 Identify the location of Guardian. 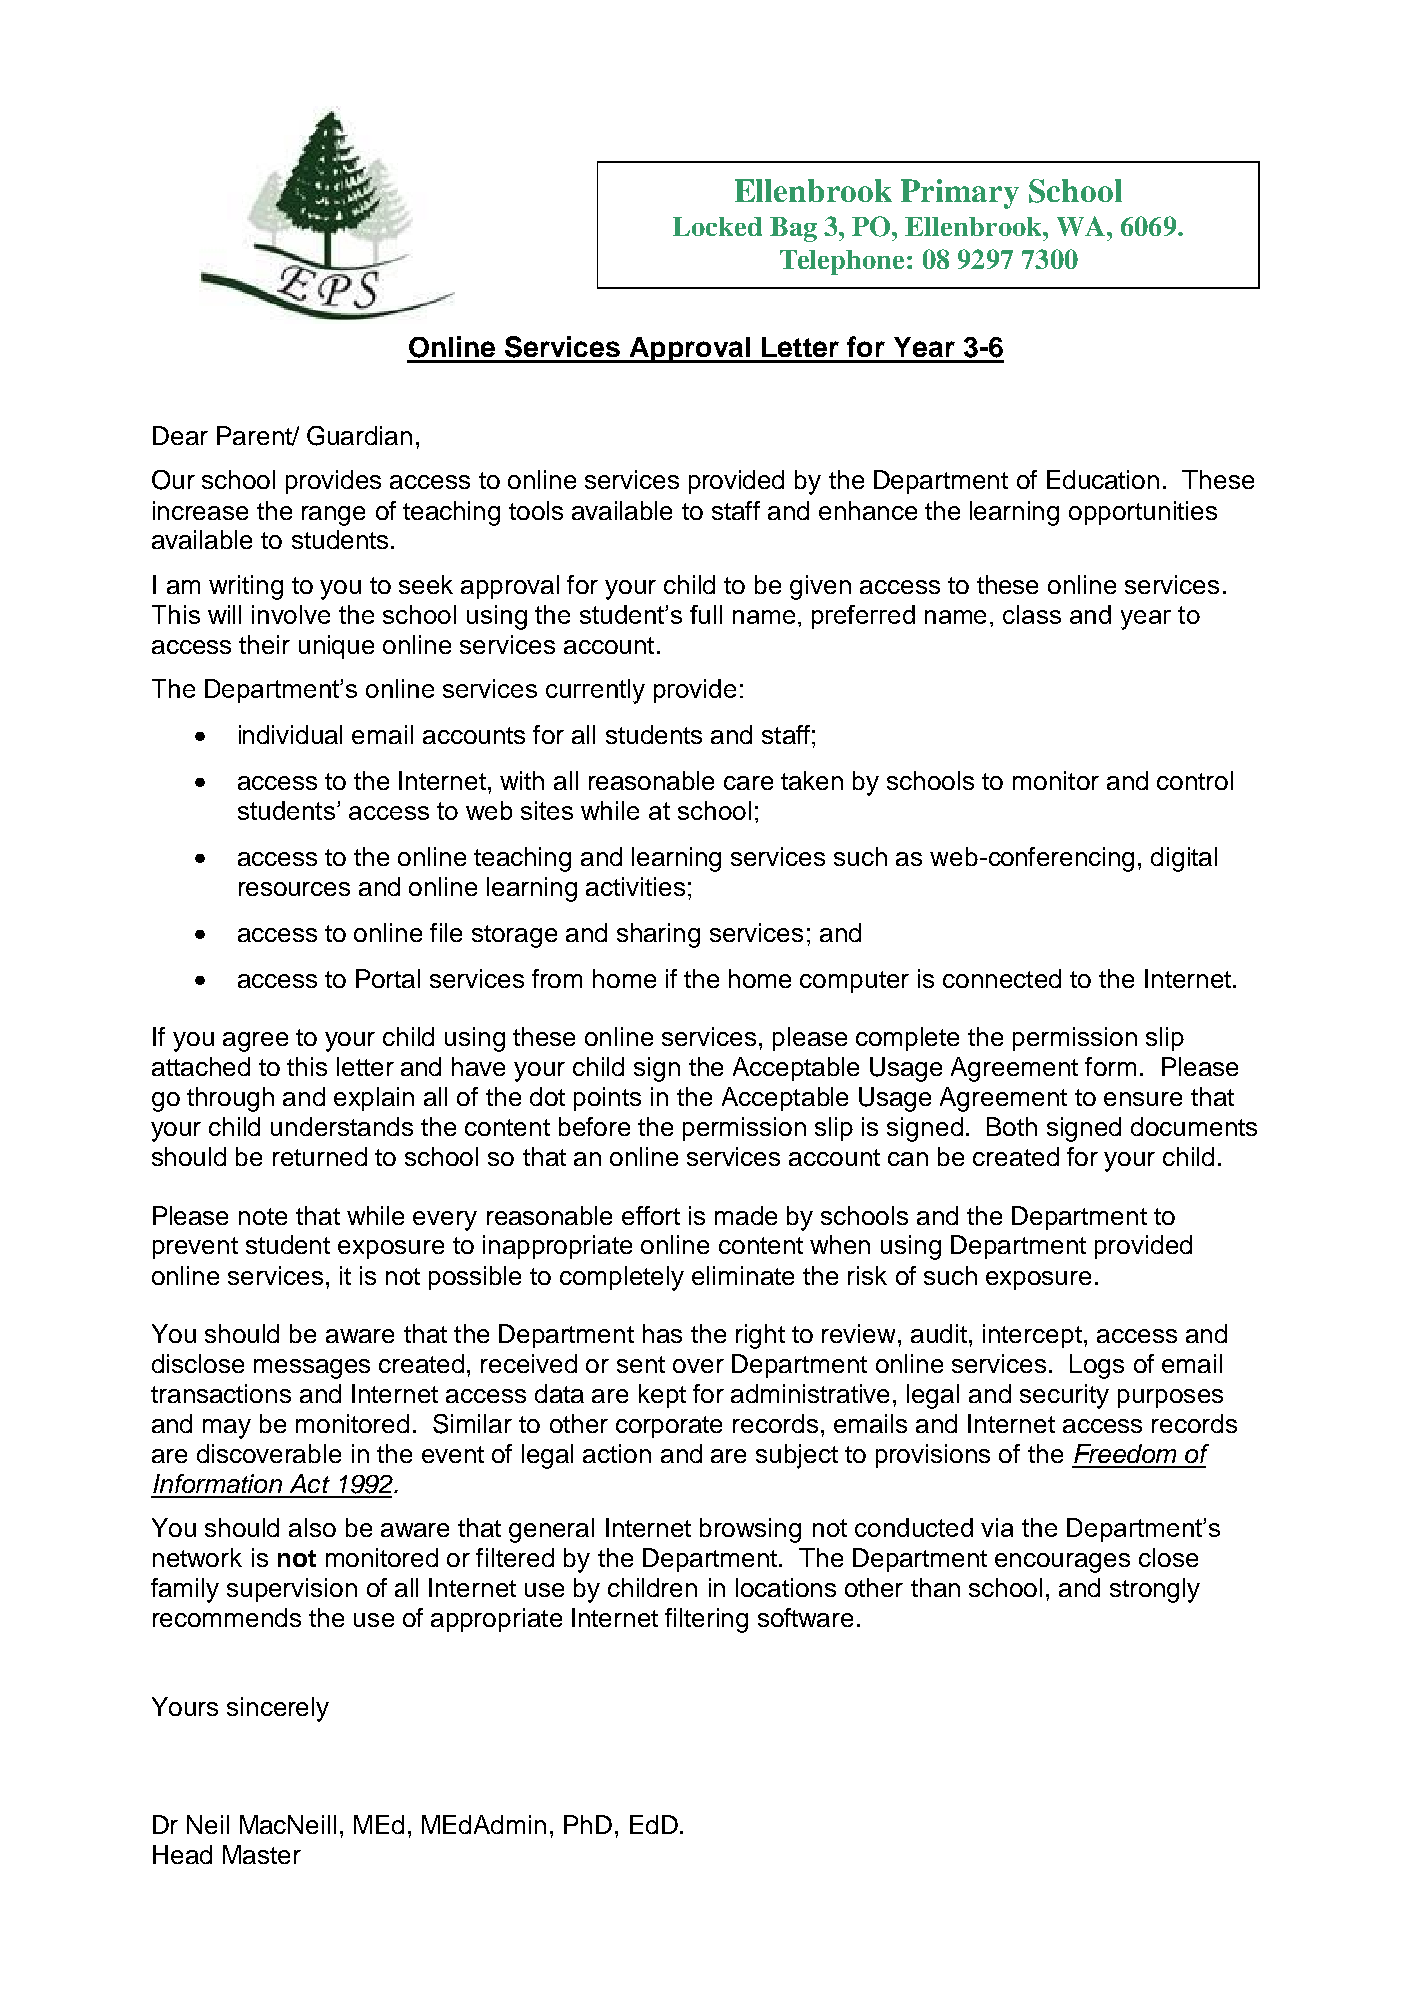
(359, 436).
